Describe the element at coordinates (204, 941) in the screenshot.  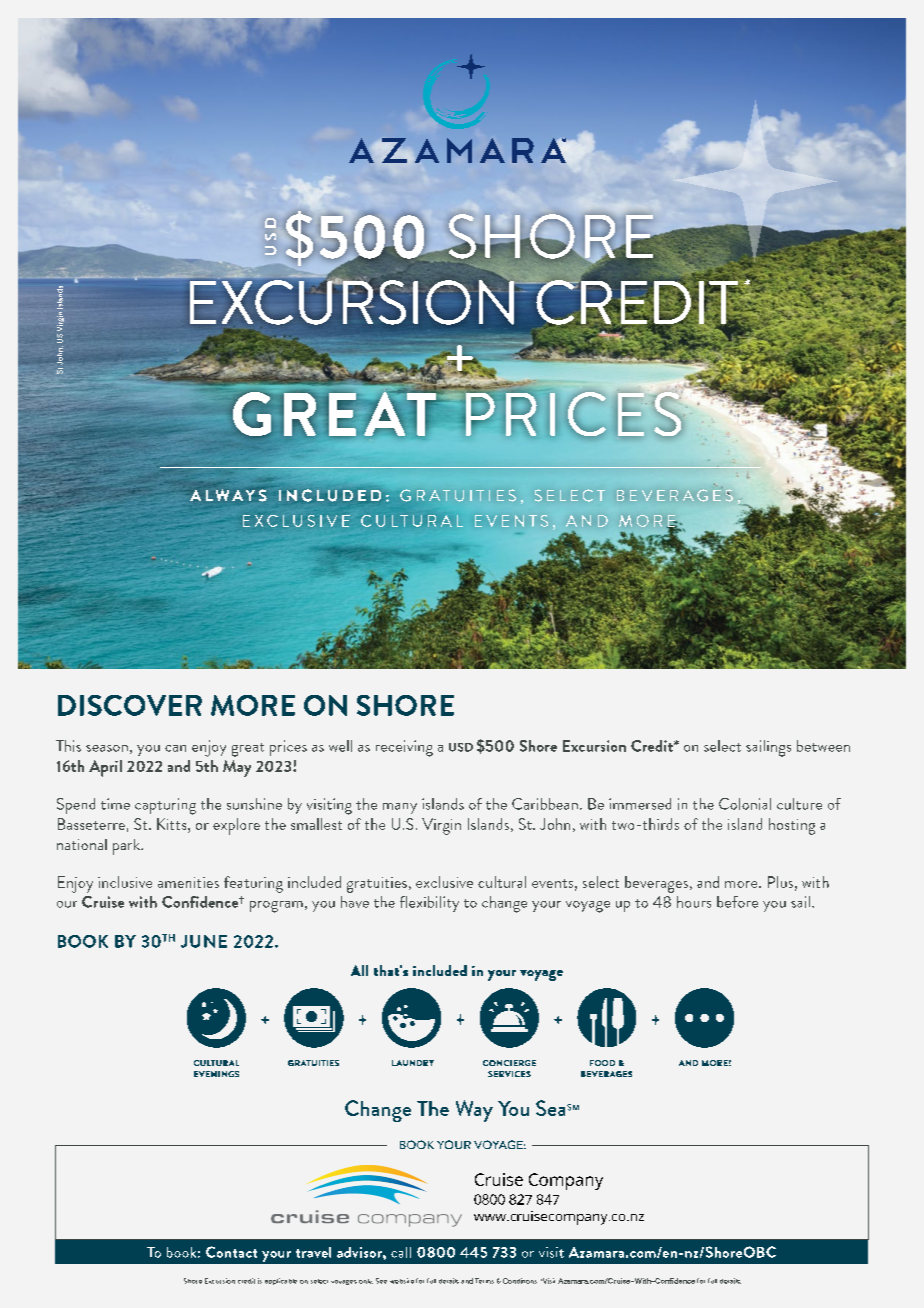
I see `JUNE` at that location.
